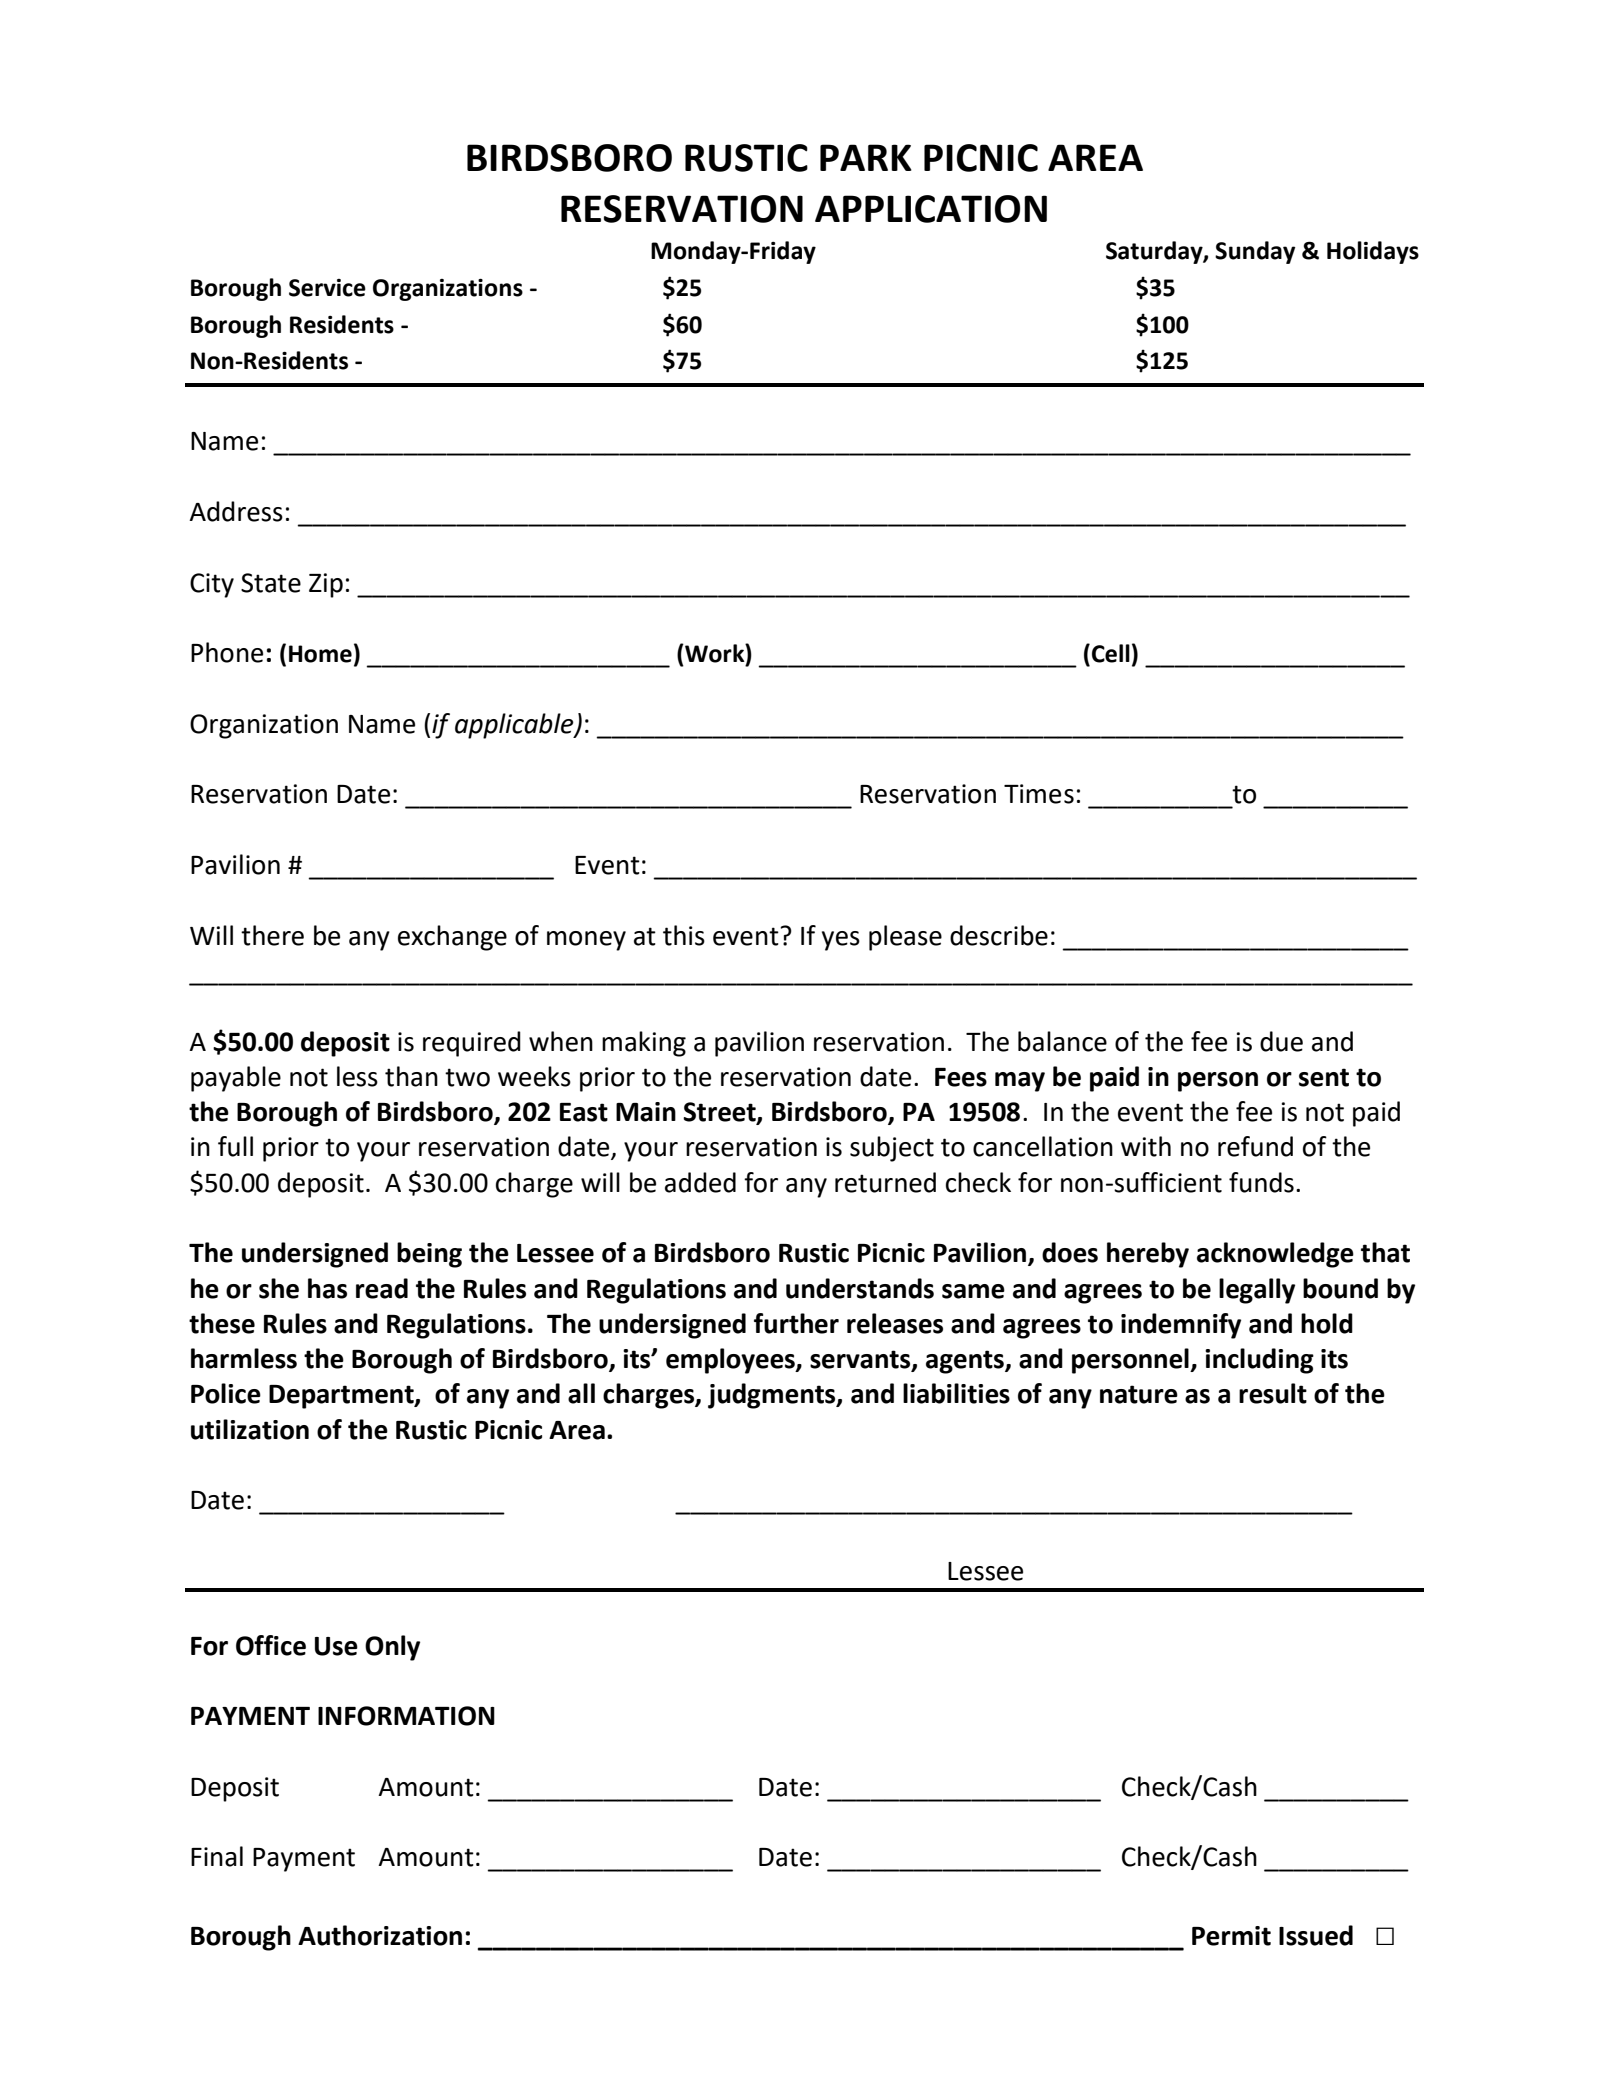 The width and height of the page is (1609, 2082). Describe the element at coordinates (720, 1113) in the page. I see `Street` at that location.
